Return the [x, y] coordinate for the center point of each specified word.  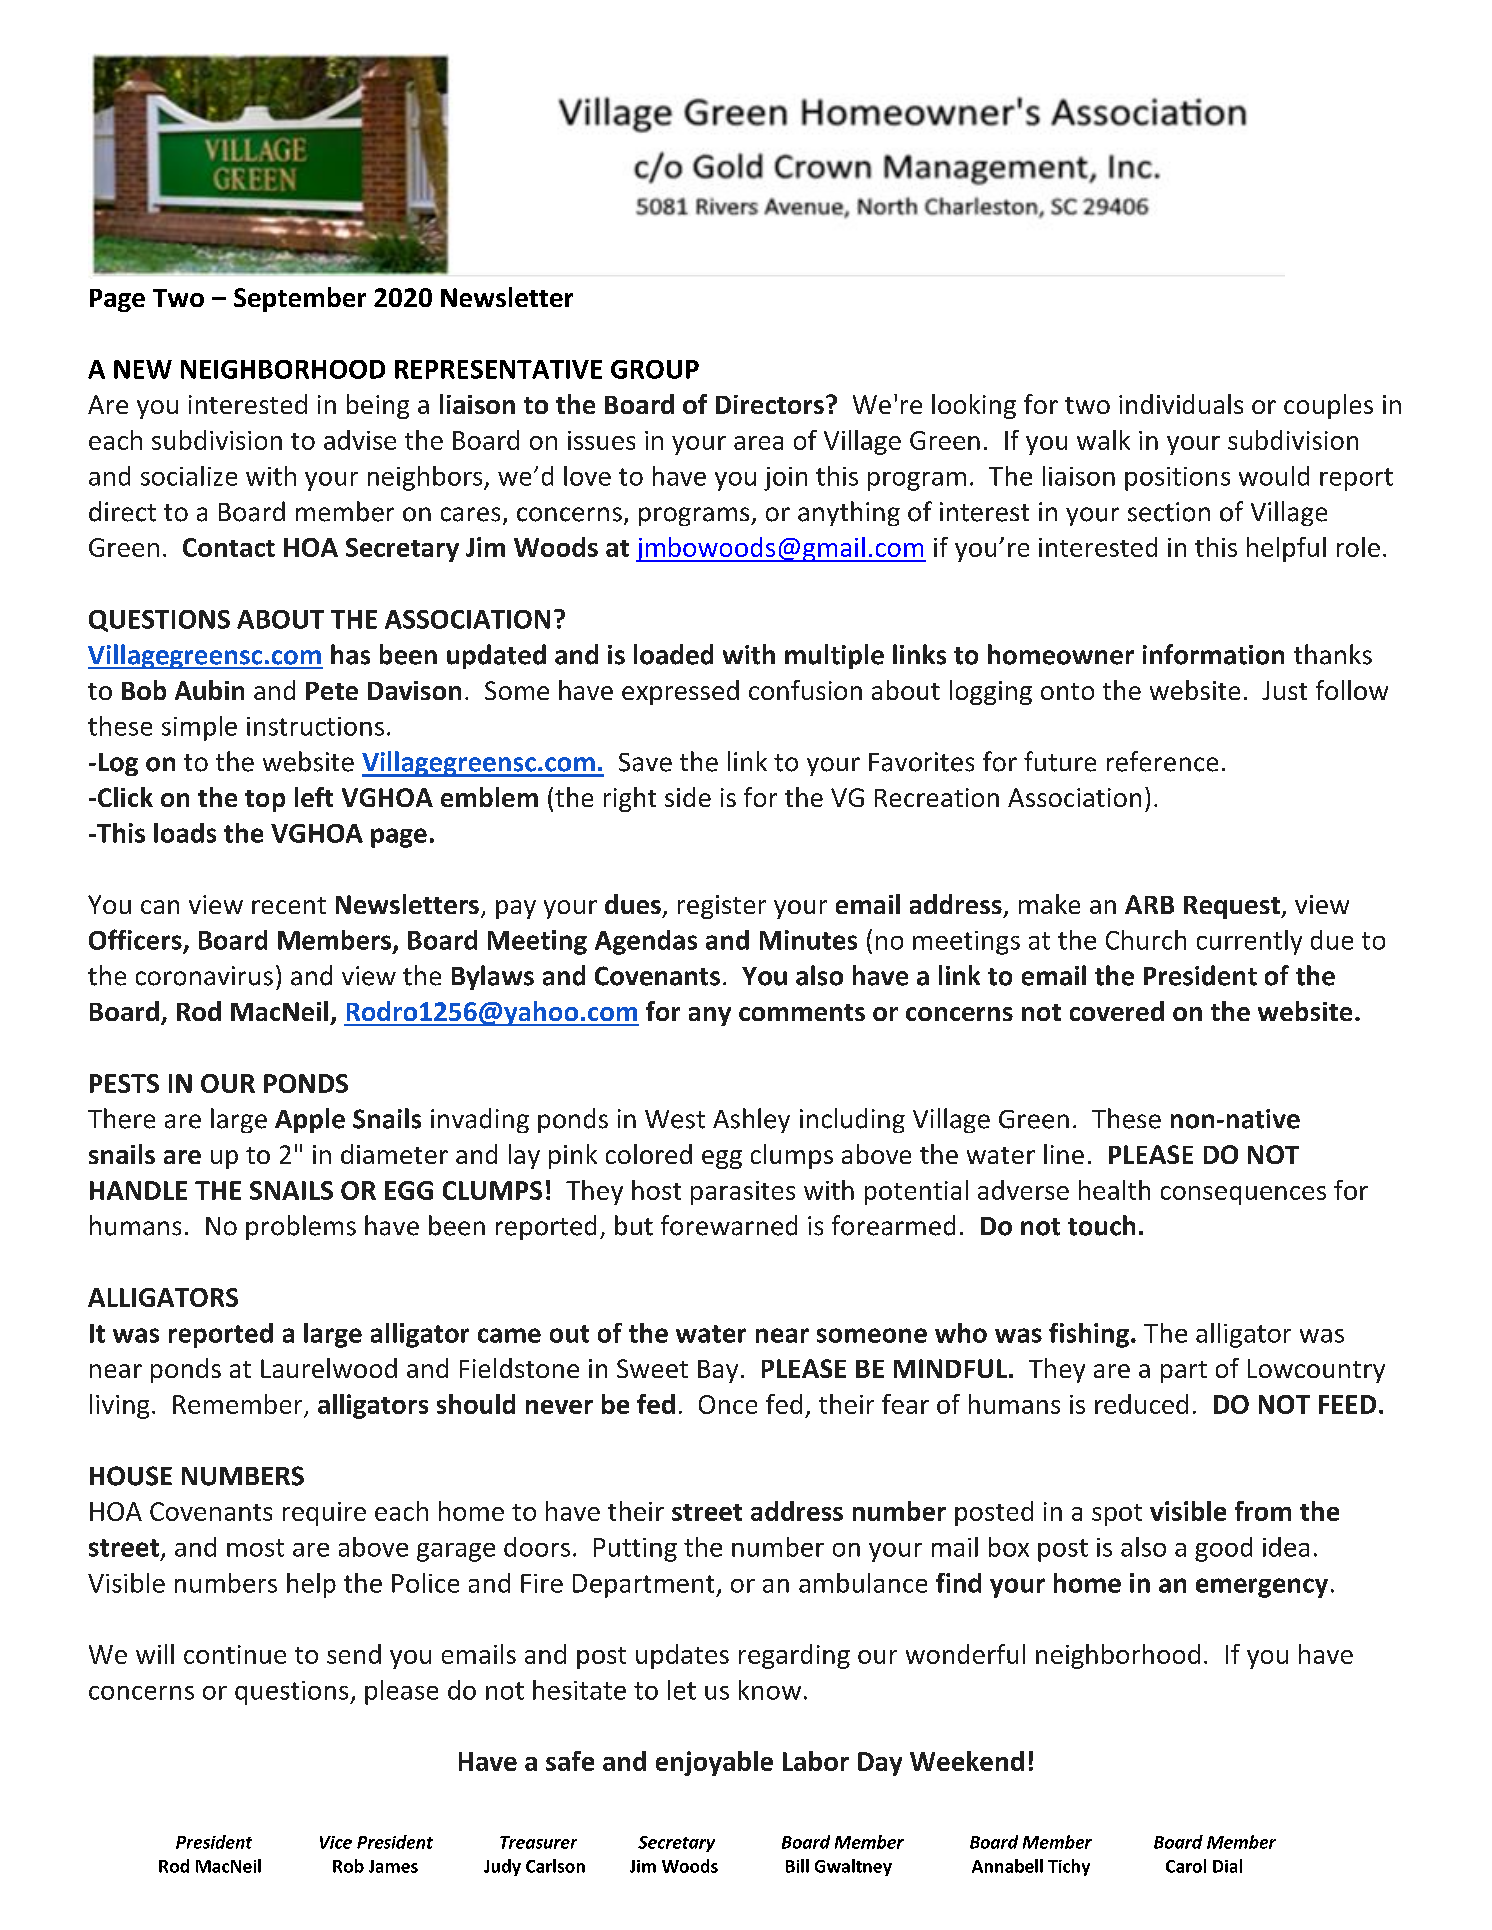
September [300, 299]
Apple [310, 1120]
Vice [336, 1842]
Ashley [751, 1120]
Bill [797, 1866]
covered [1117, 1011]
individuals [1181, 404]
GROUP [655, 369]
